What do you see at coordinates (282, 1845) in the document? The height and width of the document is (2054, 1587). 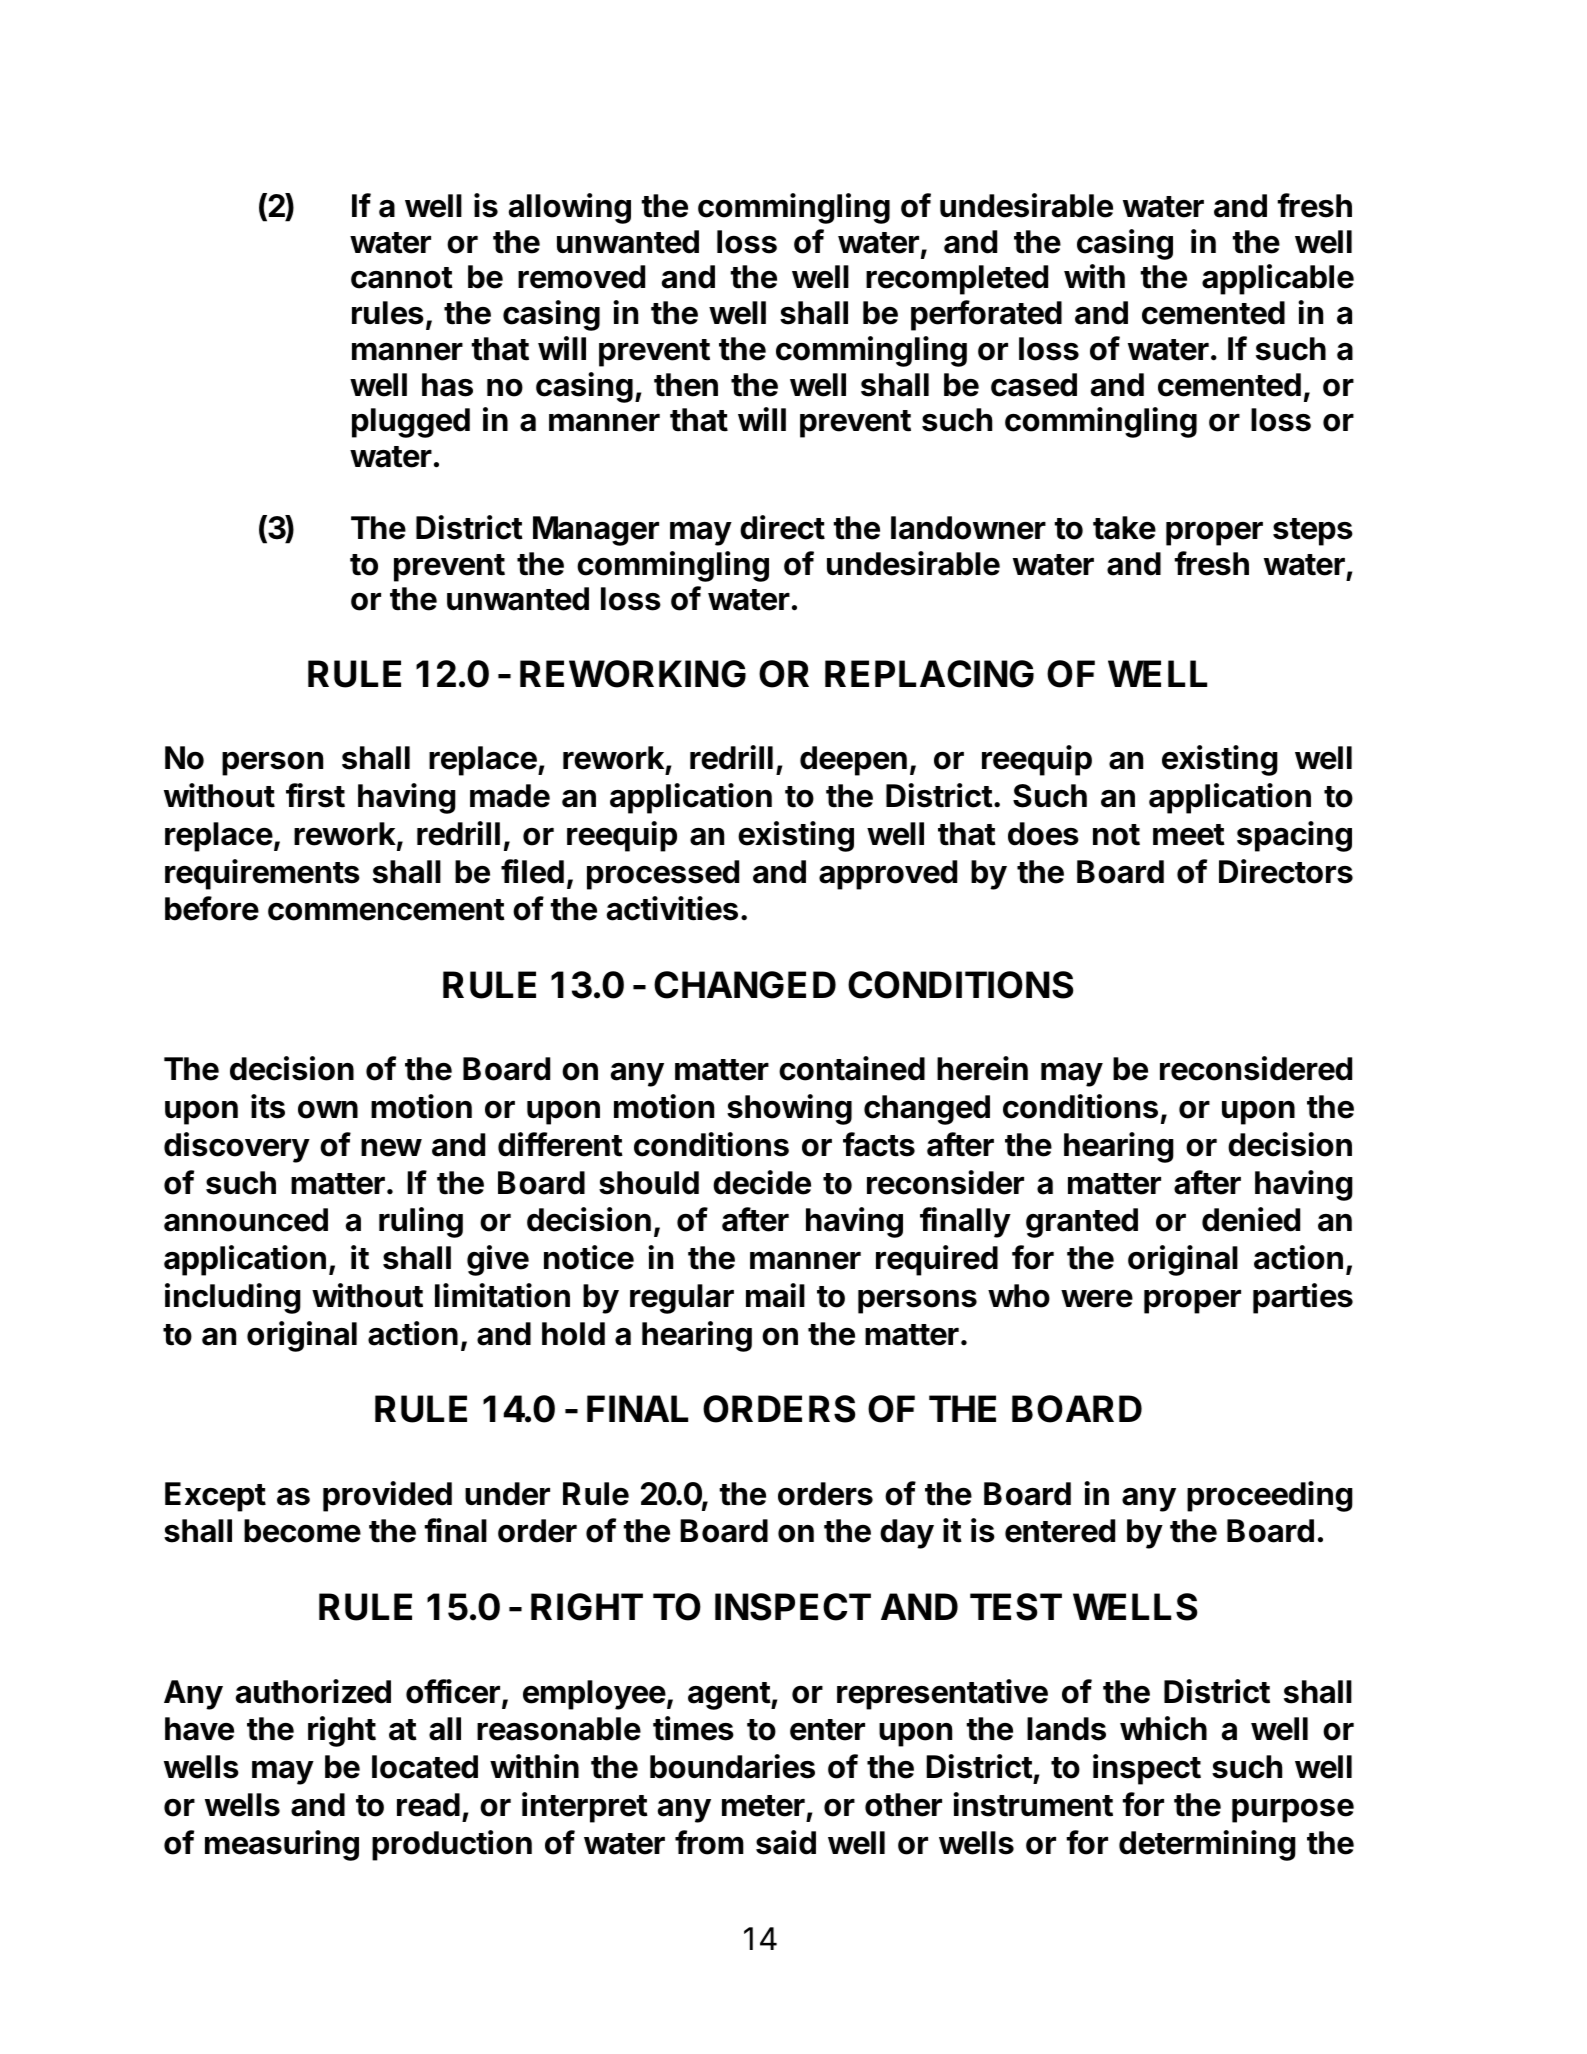 I see `measuring` at bounding box center [282, 1845].
